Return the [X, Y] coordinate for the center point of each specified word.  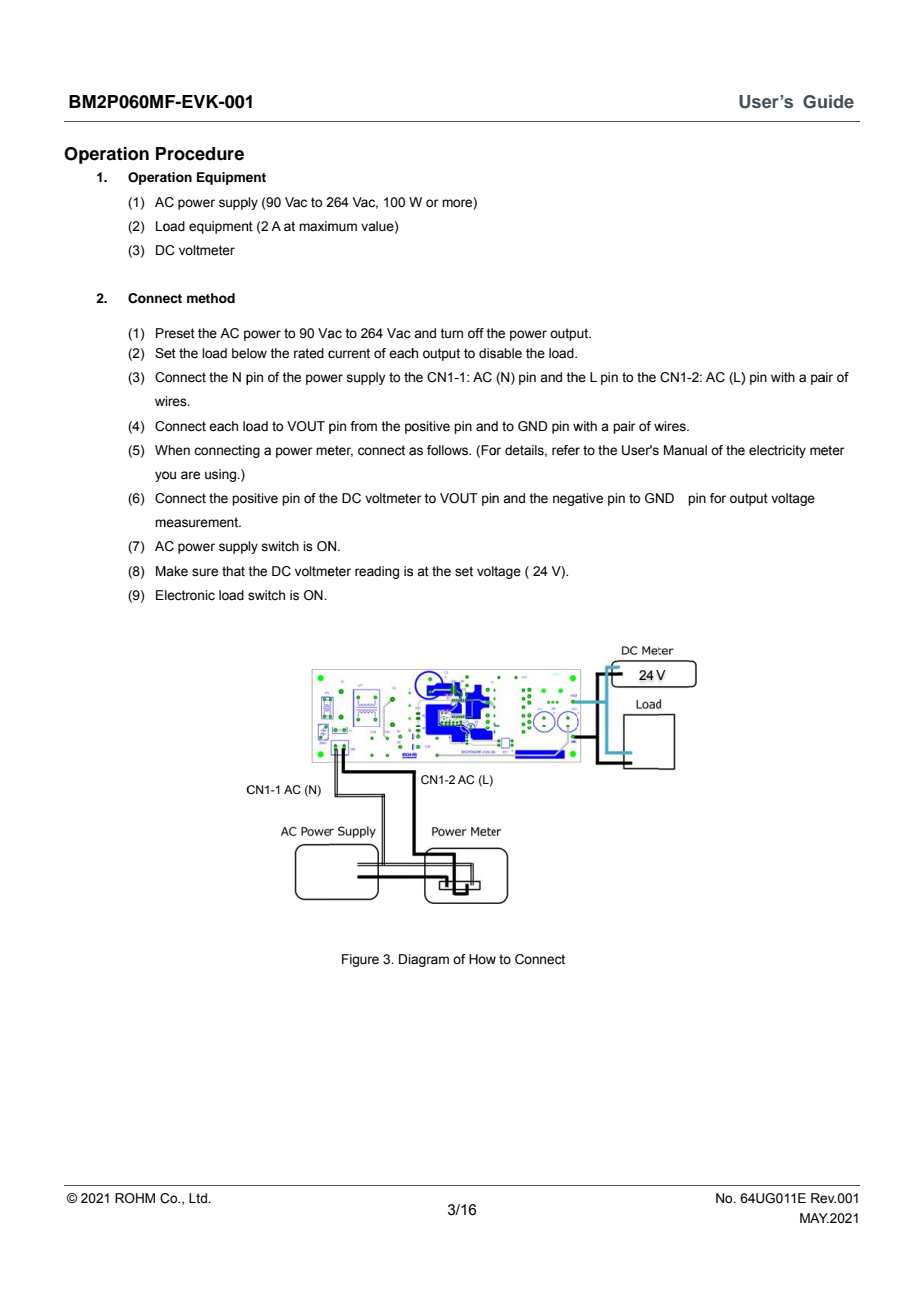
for [718, 498]
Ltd [199, 1198]
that [233, 571]
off [476, 333]
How [482, 959]
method [211, 298]
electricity [777, 451]
